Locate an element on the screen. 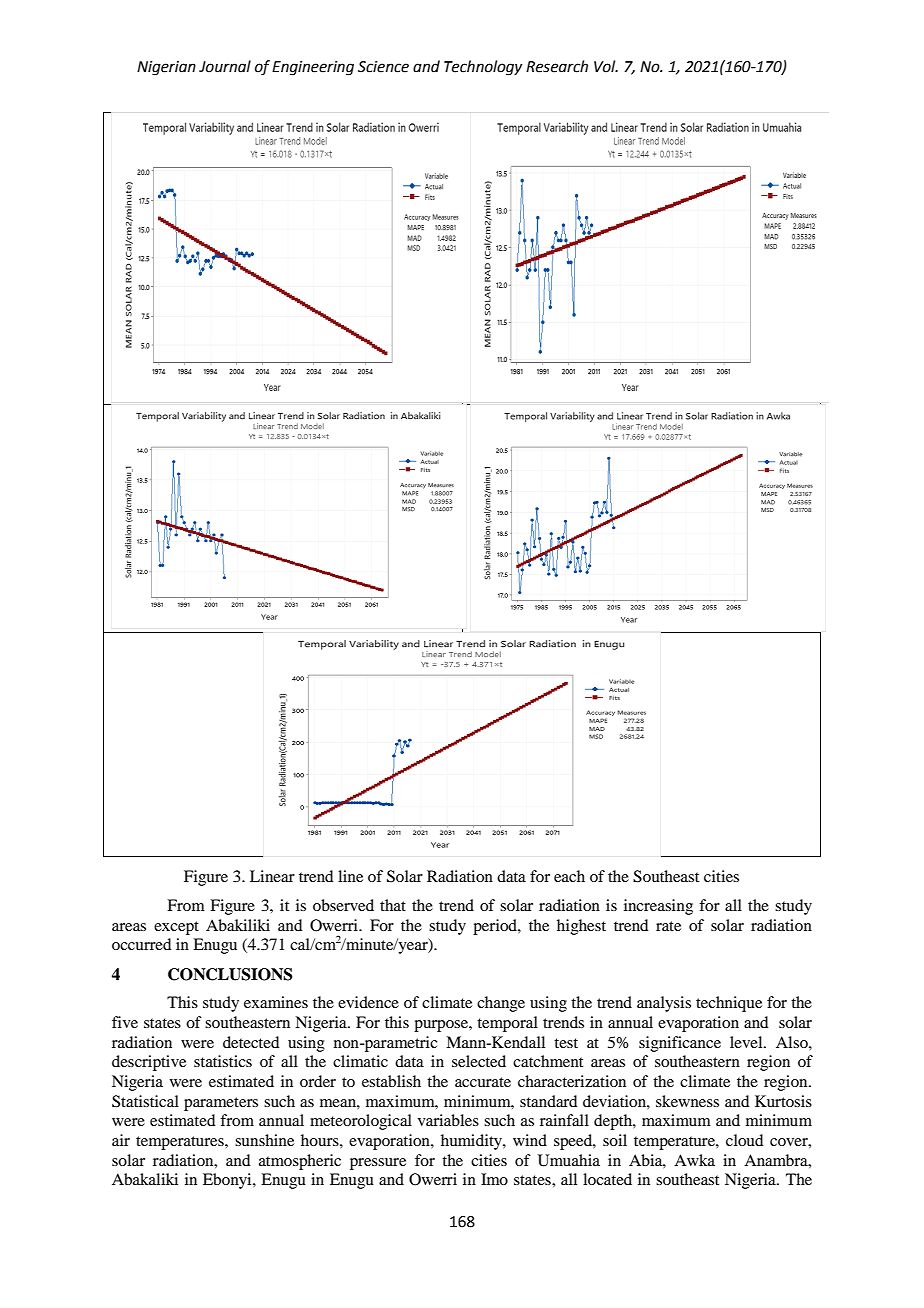 This screenshot has height=1308, width=924. increasing is located at coordinates (658, 907).
